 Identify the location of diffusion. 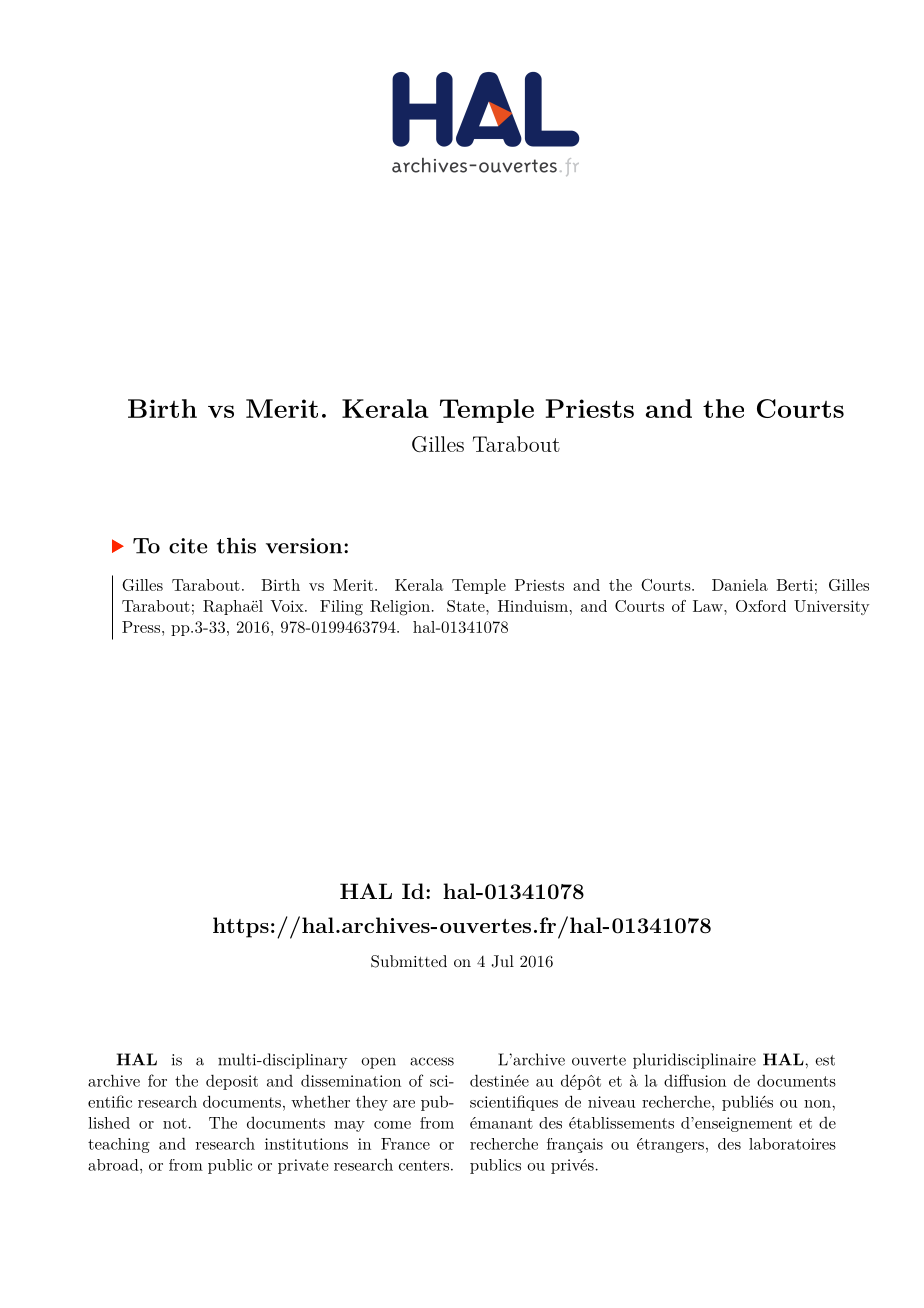
(695, 1080).
